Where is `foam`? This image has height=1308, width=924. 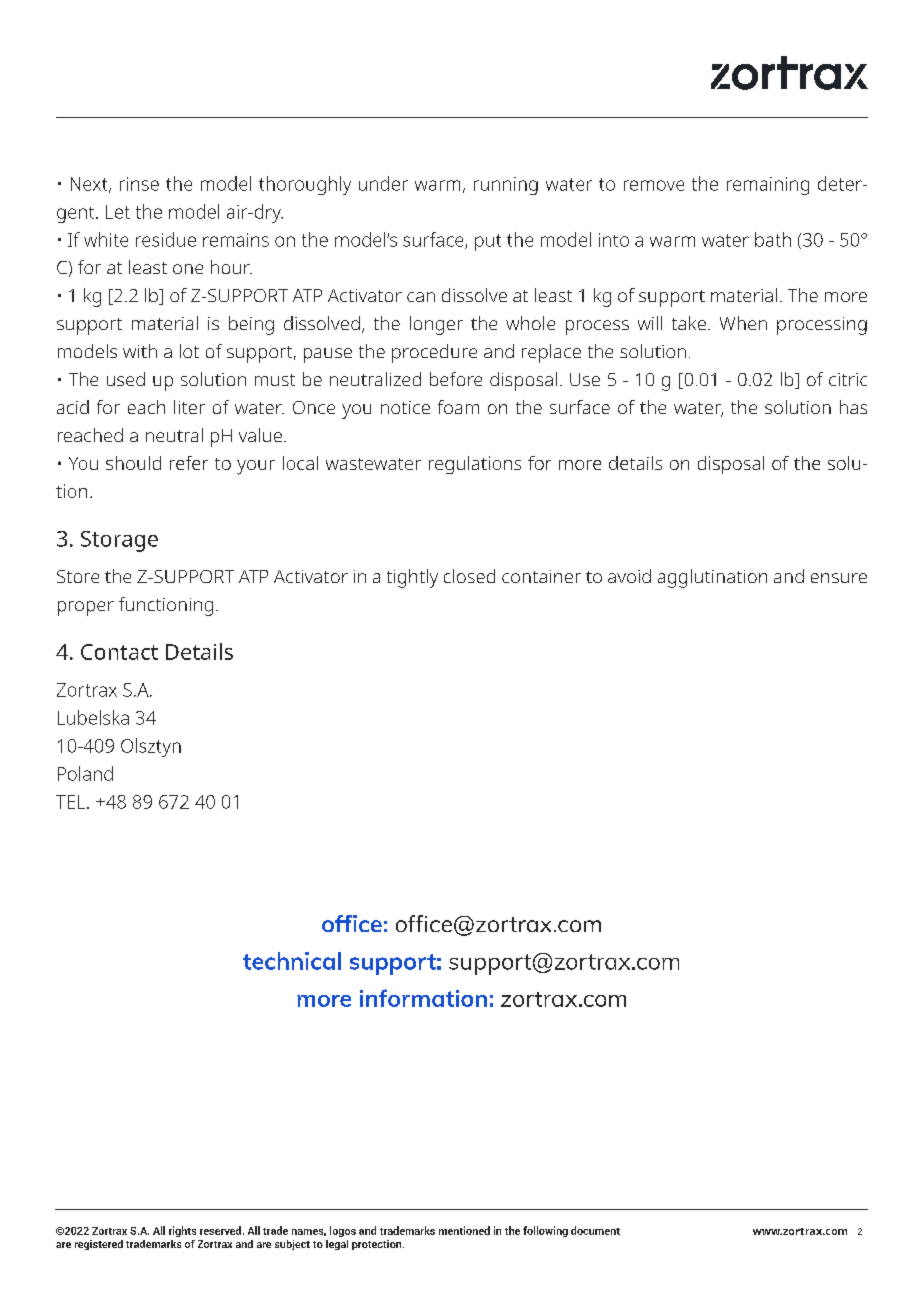
foam is located at coordinates (458, 407).
